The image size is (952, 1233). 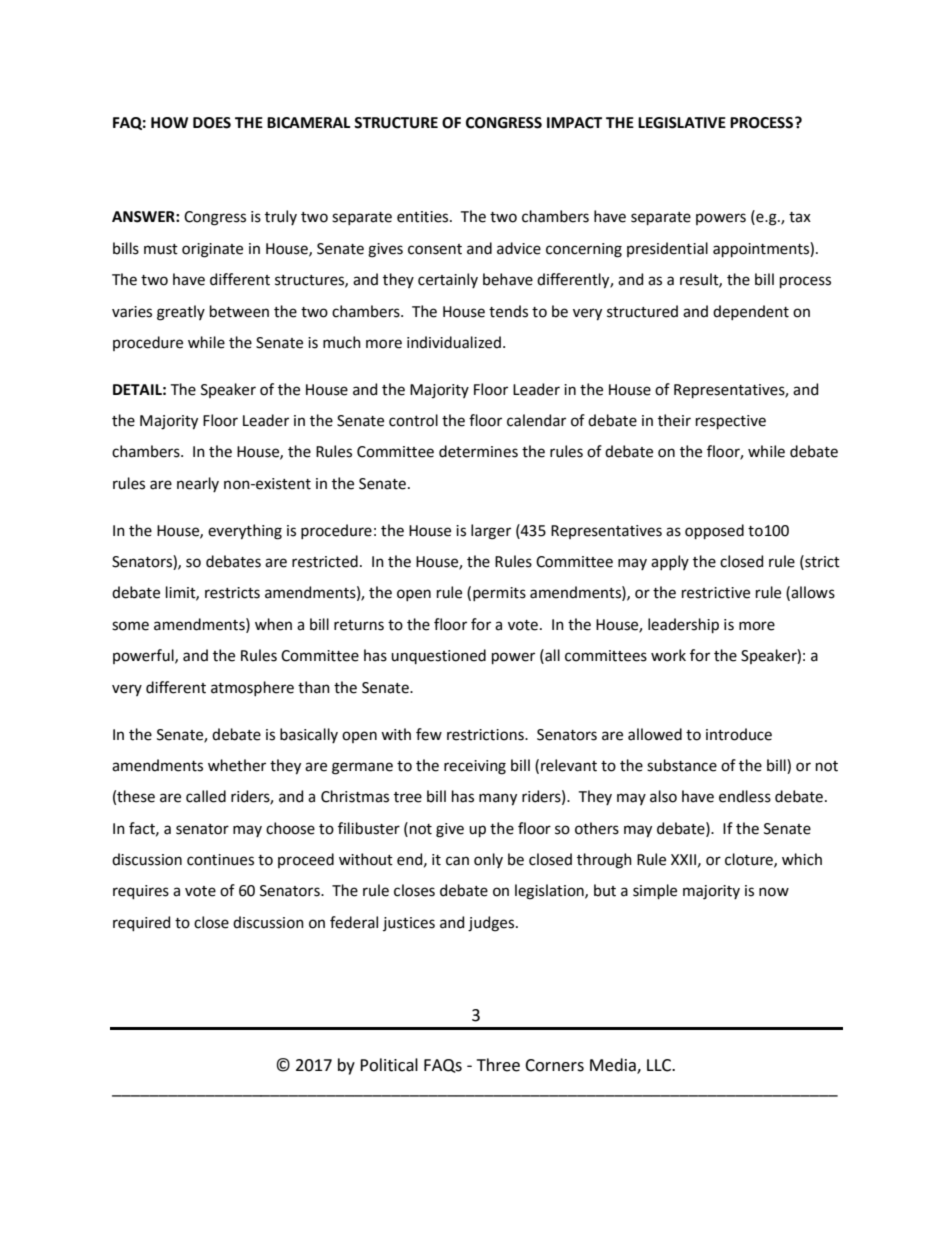 What do you see at coordinates (475, 767) in the screenshot?
I see `receiving` at bounding box center [475, 767].
